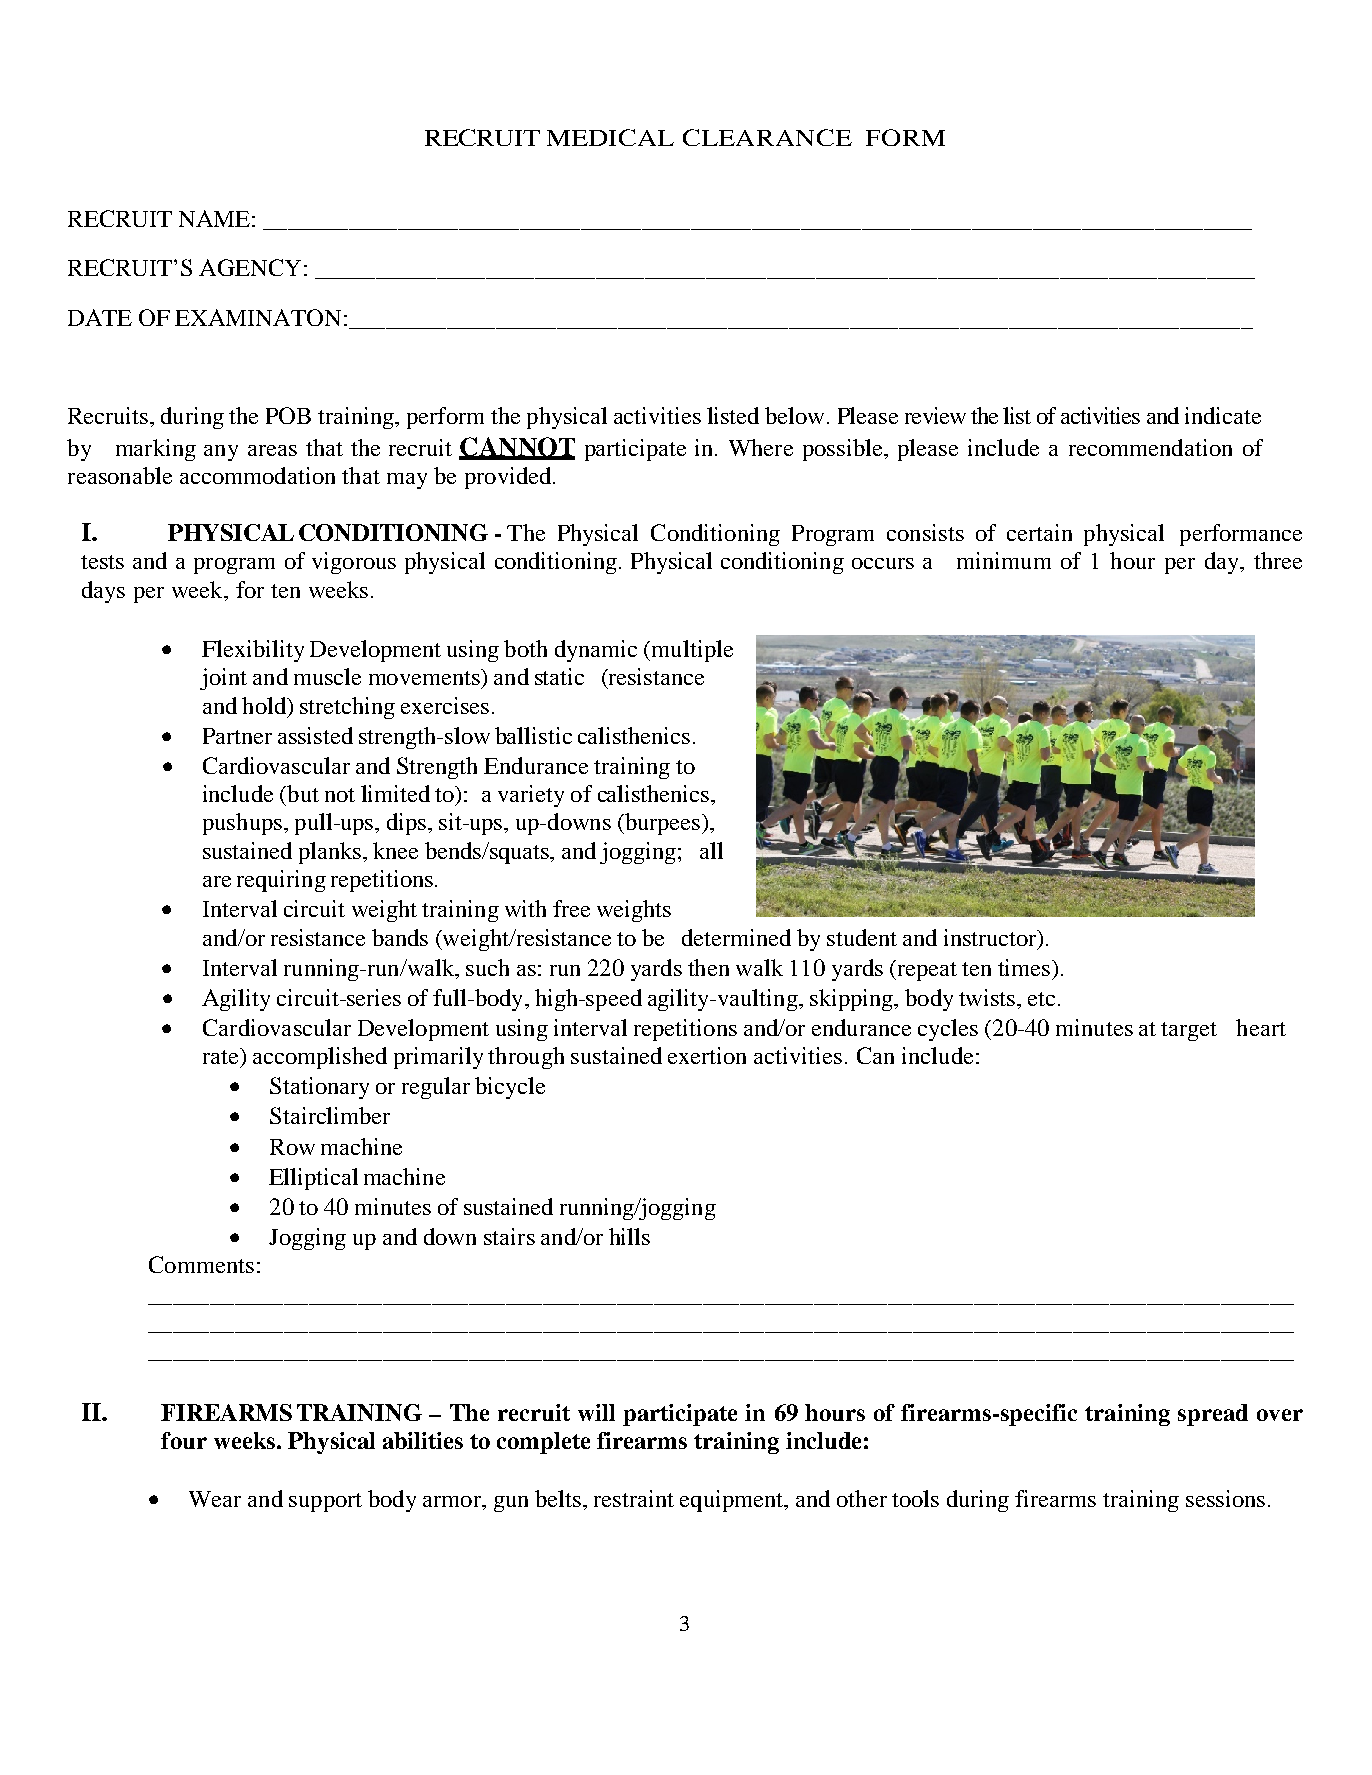  I want to click on minimum, so click(1004, 560).
